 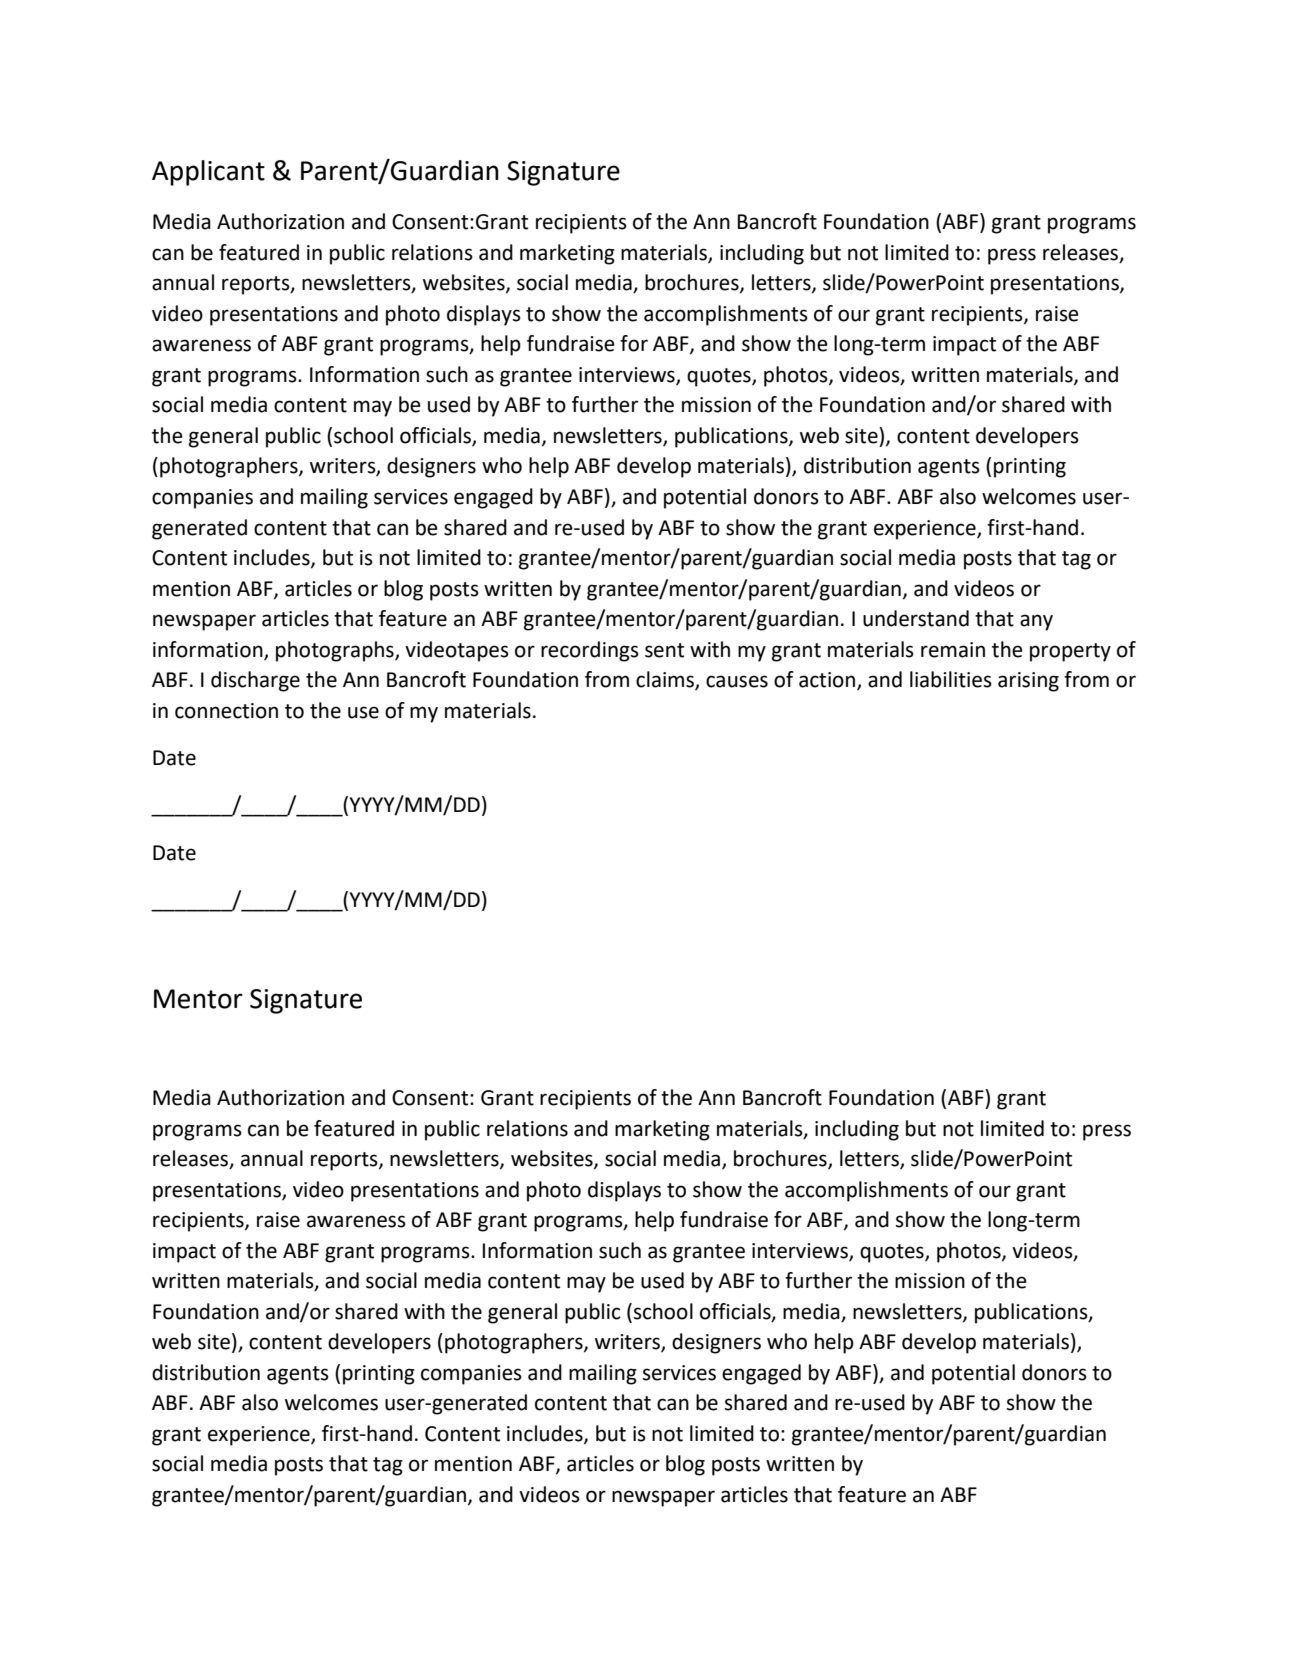 I want to click on any, so click(x=1036, y=622).
